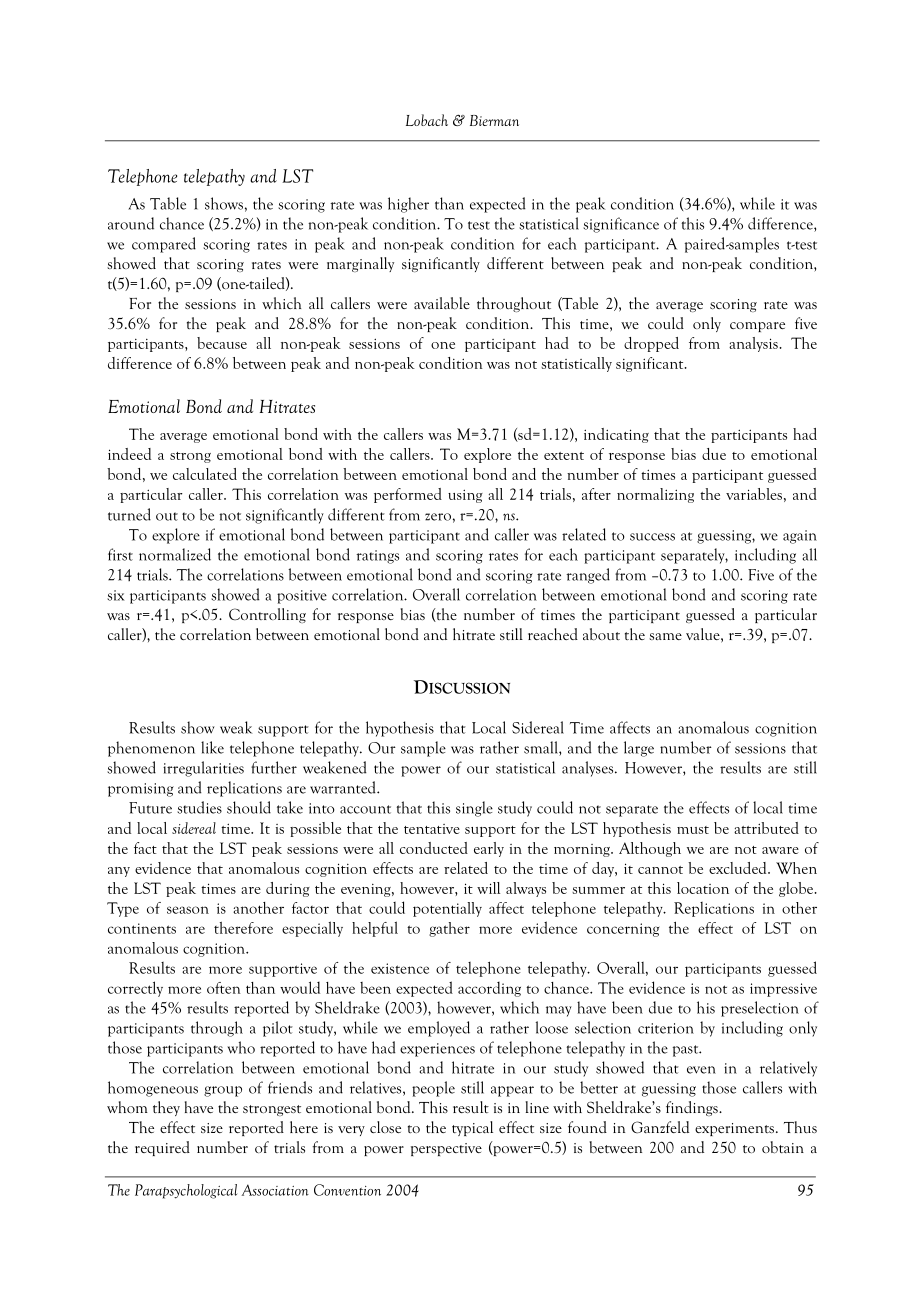 This document has width=924, height=1308. What do you see at coordinates (267, 615) in the document?
I see `Controlling` at bounding box center [267, 615].
